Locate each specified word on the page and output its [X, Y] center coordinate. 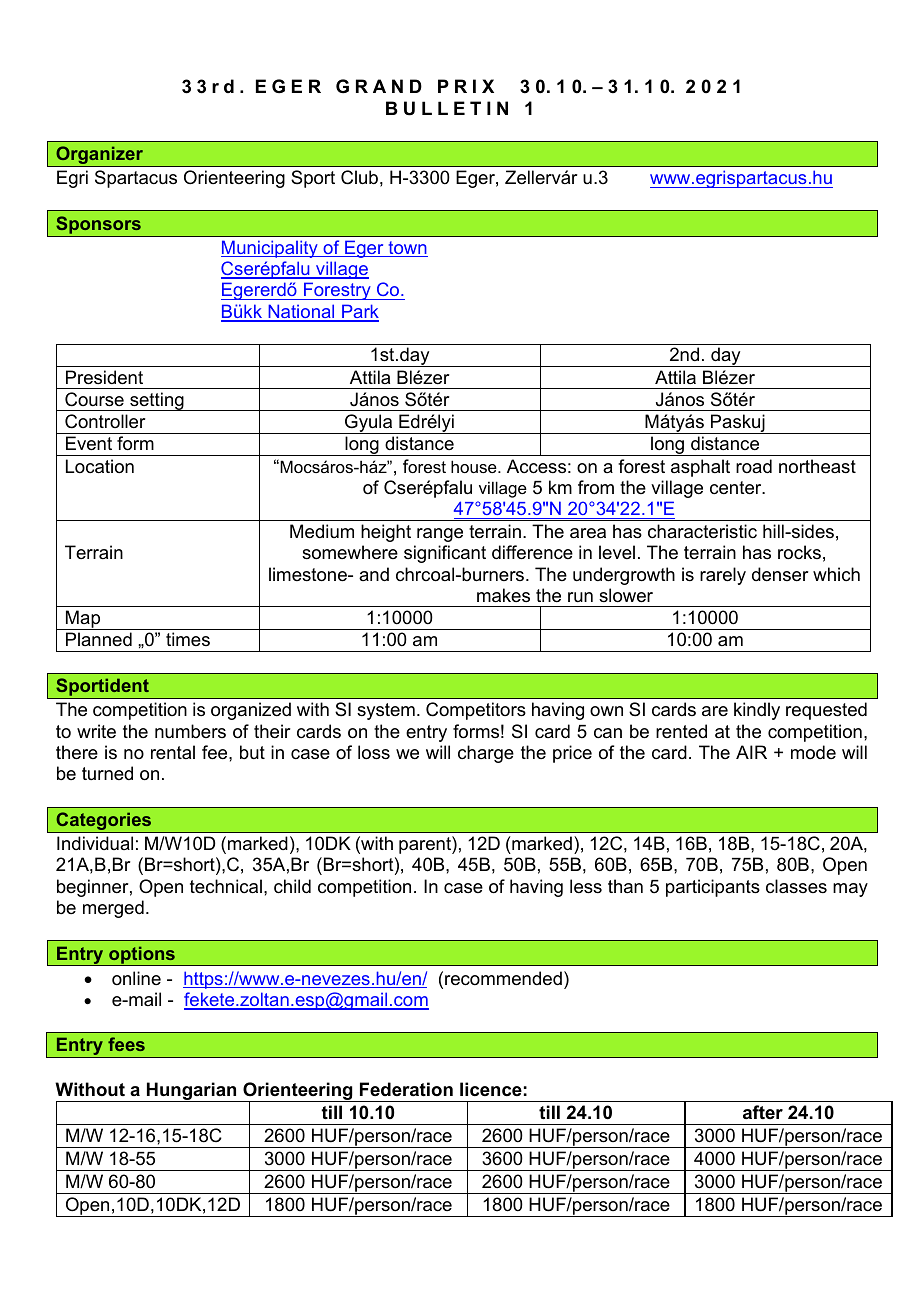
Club [359, 177]
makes [503, 595]
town [407, 249]
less [586, 886]
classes [796, 886]
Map [83, 620]
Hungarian [192, 1092]
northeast [817, 466]
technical [226, 886]
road [754, 466]
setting [157, 401]
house [475, 466]
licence [491, 1089]
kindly [757, 711]
